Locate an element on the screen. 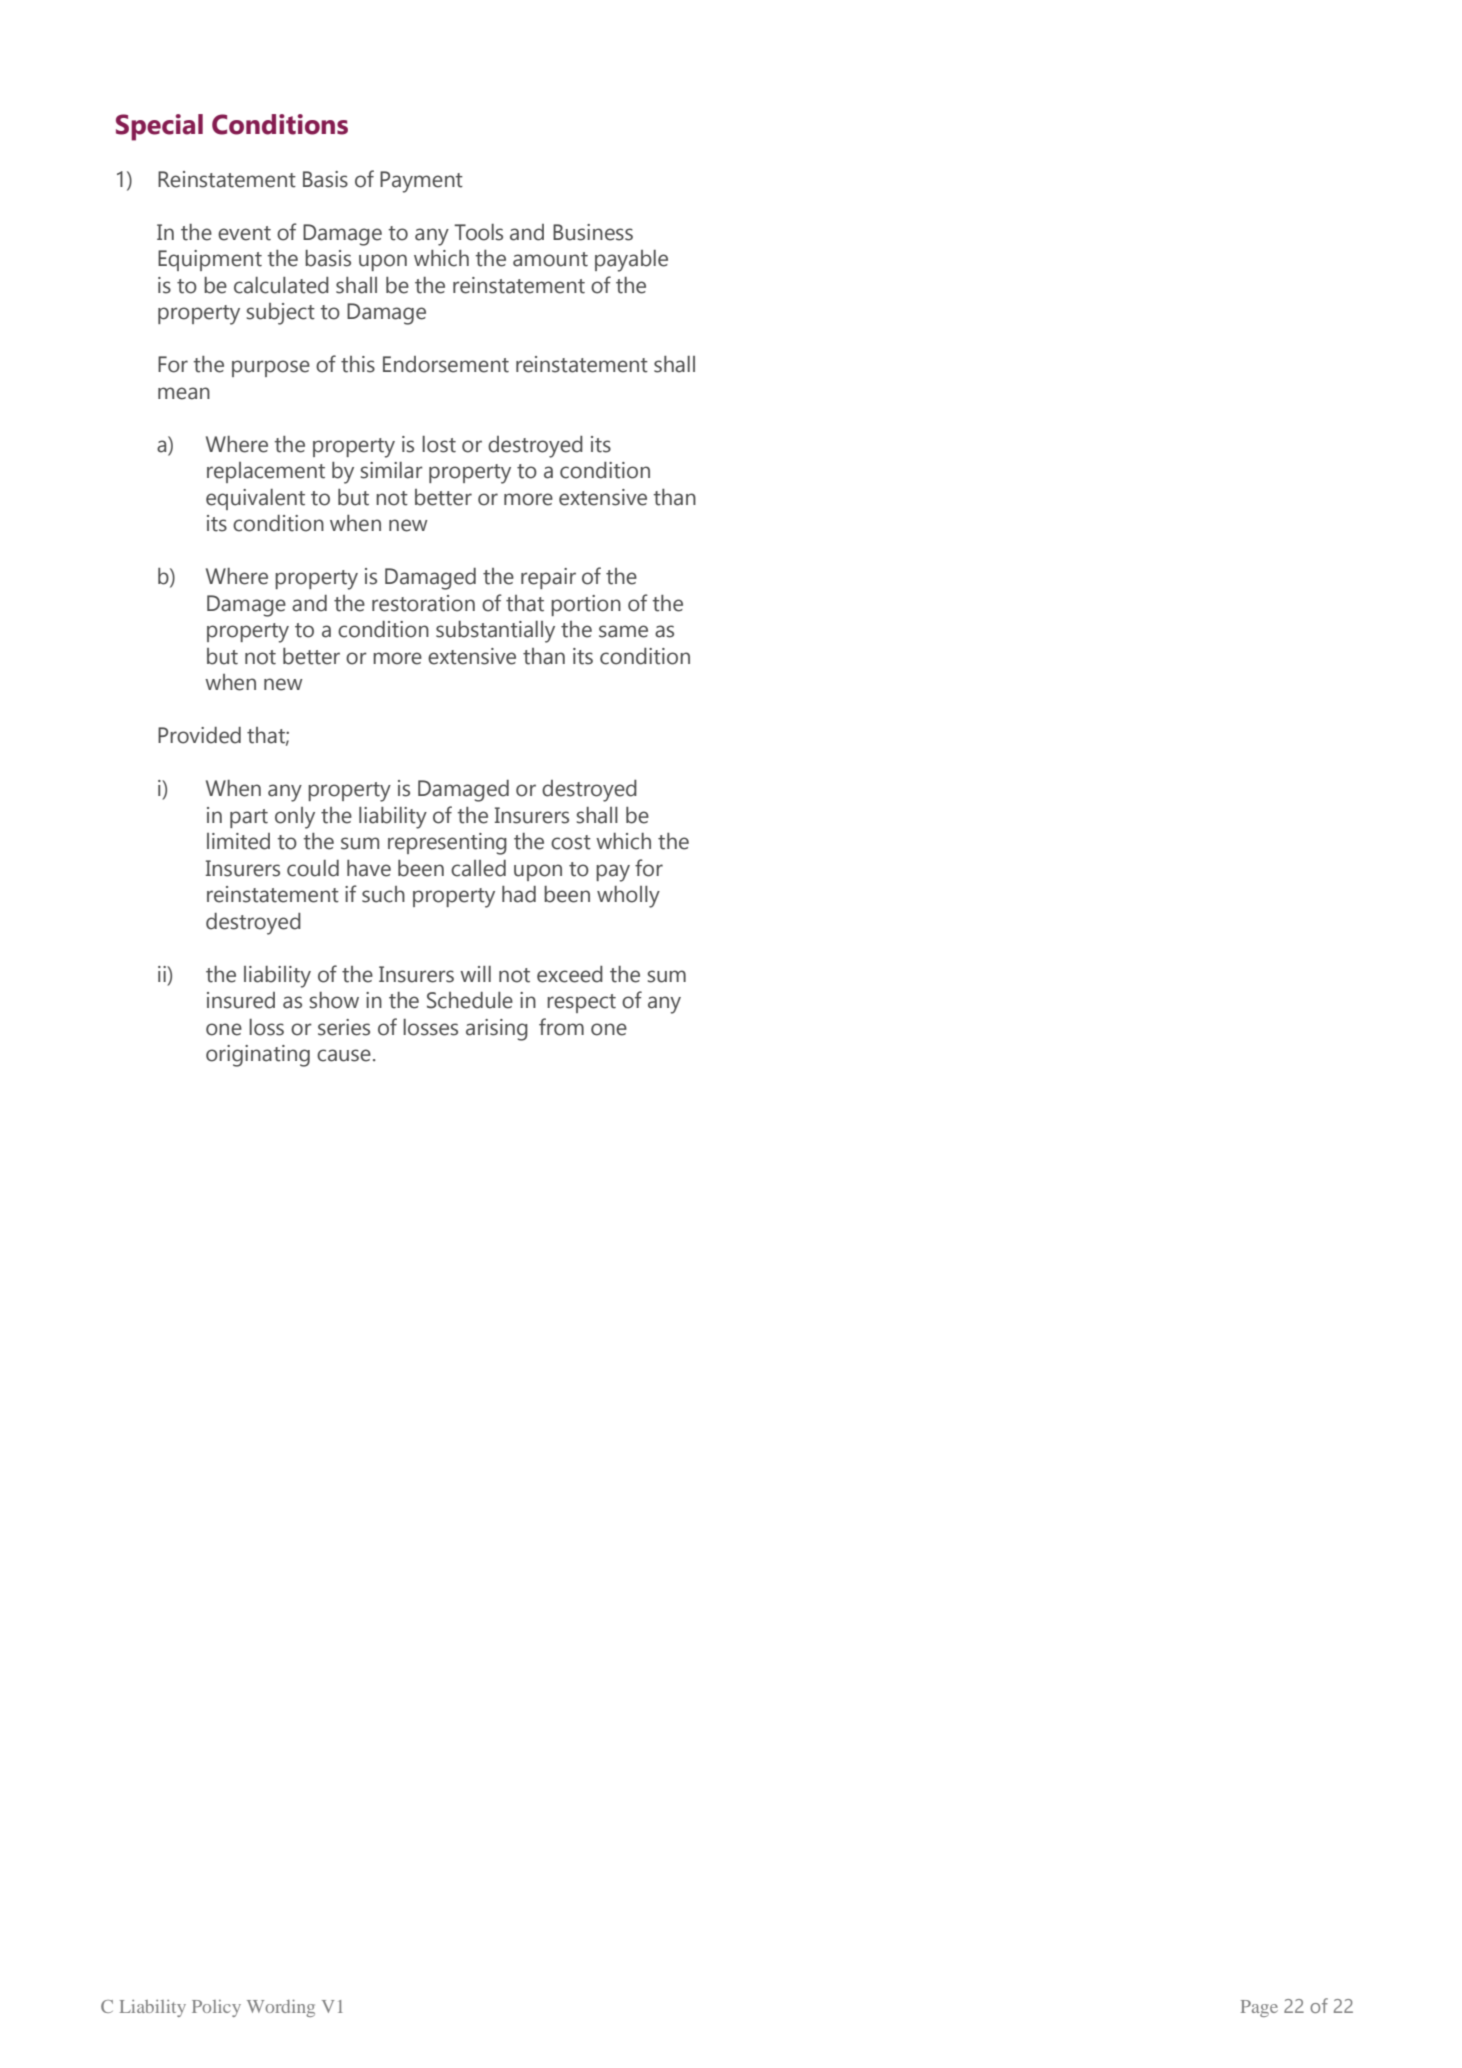 Image resolution: width=1462 pixels, height=2068 pixels. event is located at coordinates (244, 233).
